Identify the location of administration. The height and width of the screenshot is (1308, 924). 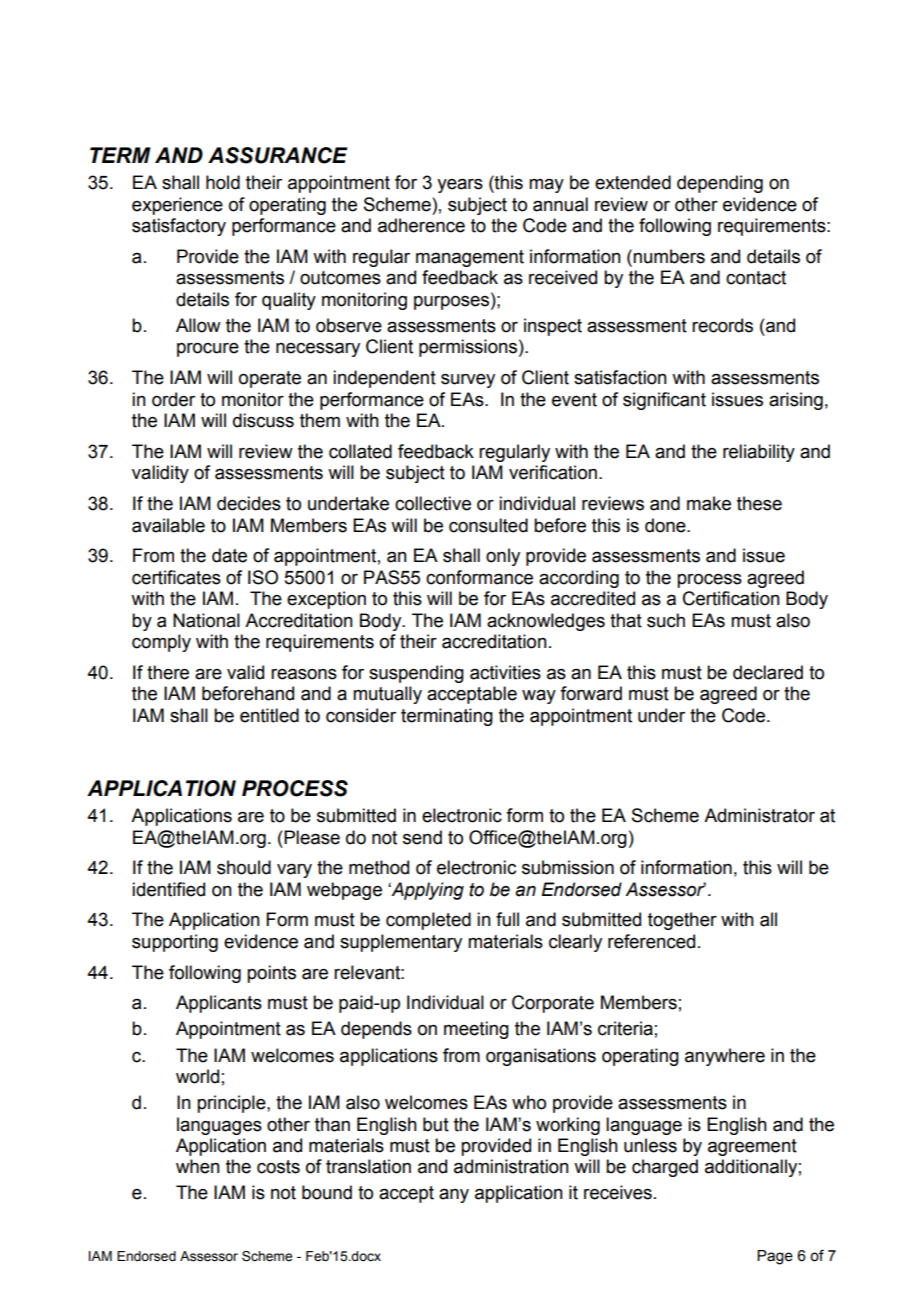
(511, 1166).
